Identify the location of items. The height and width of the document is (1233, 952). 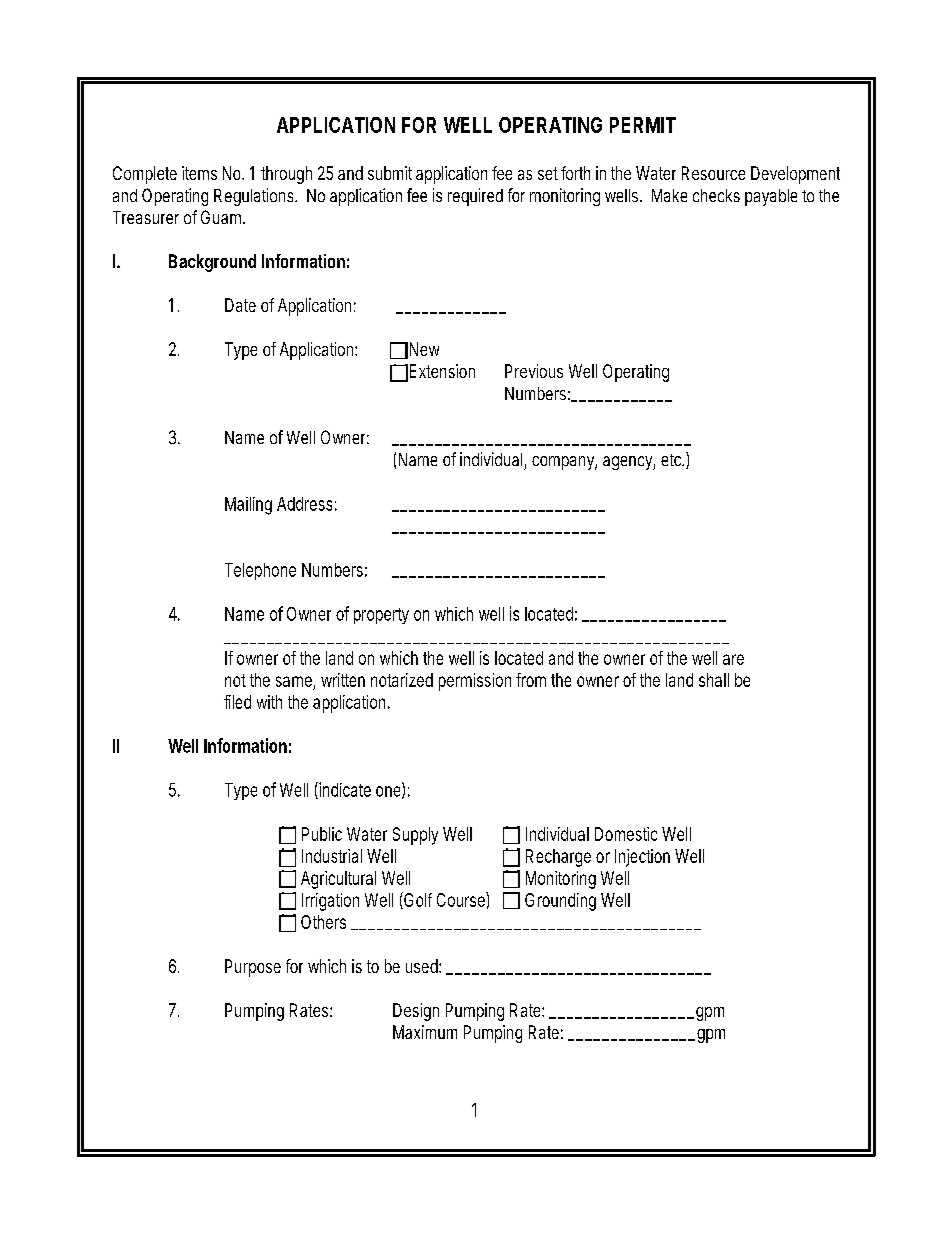
(199, 173).
